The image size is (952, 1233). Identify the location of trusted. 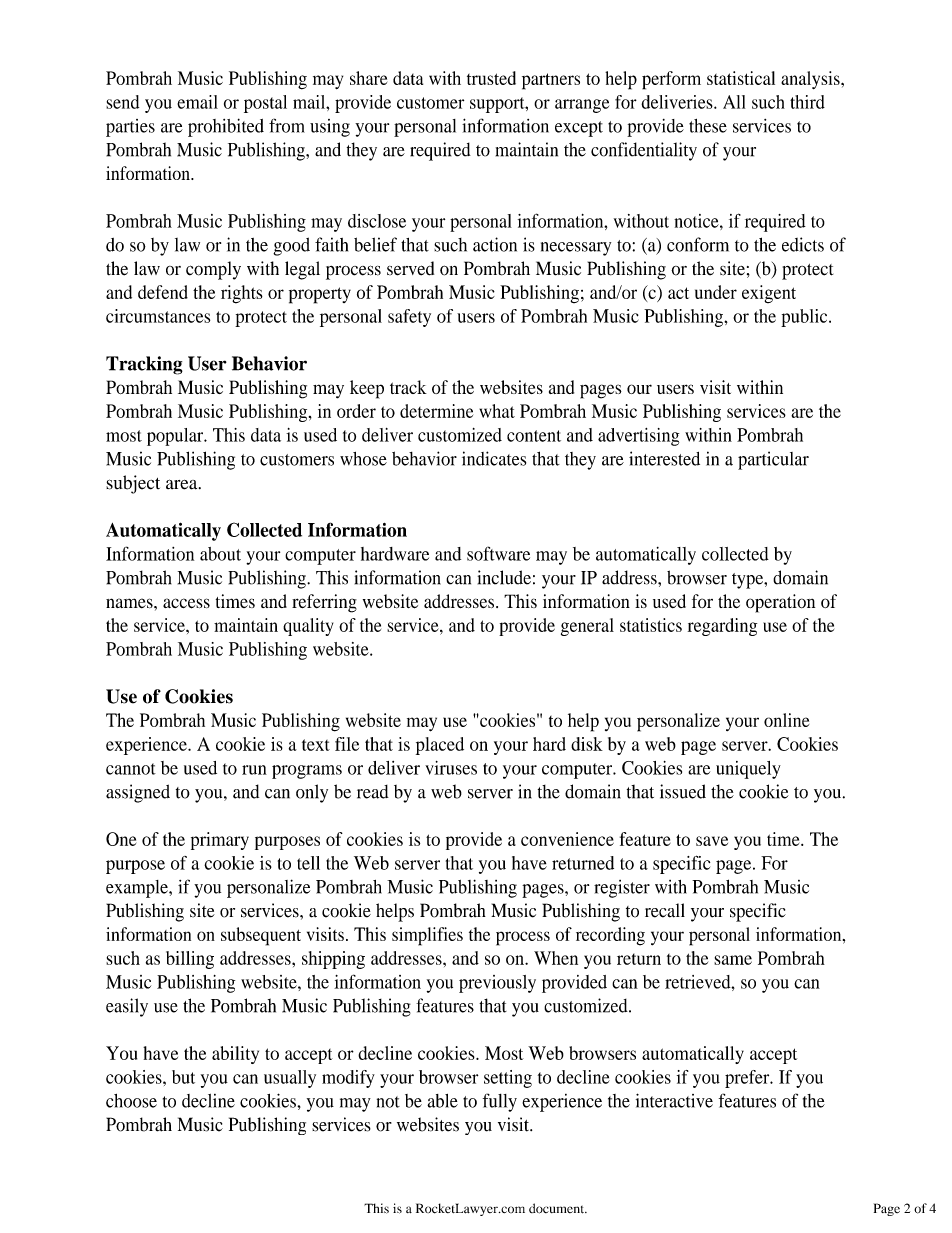
(491, 78).
